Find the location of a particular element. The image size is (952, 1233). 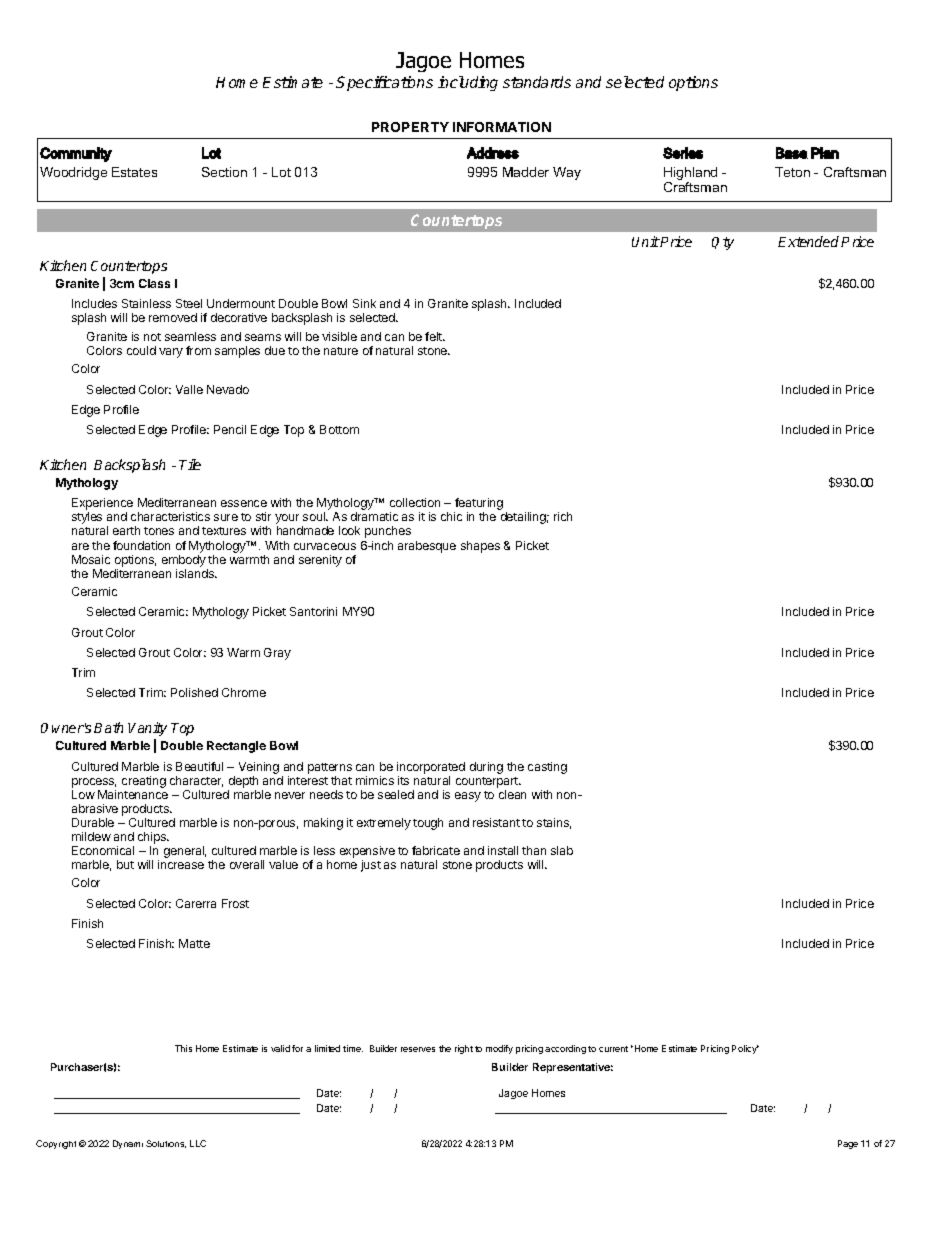

Estates is located at coordinates (134, 172).
